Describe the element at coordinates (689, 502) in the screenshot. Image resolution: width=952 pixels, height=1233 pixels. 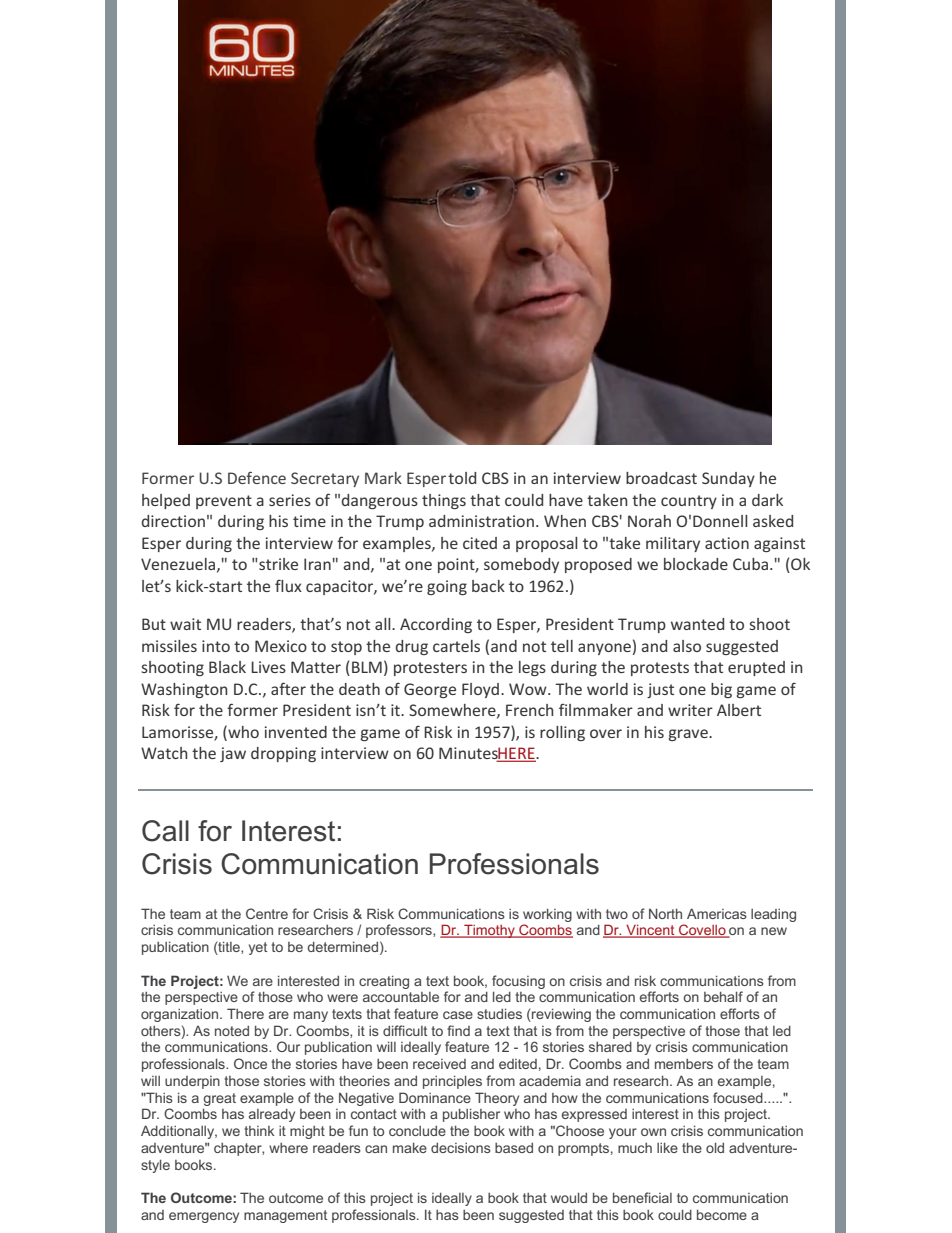
I see `country` at that location.
